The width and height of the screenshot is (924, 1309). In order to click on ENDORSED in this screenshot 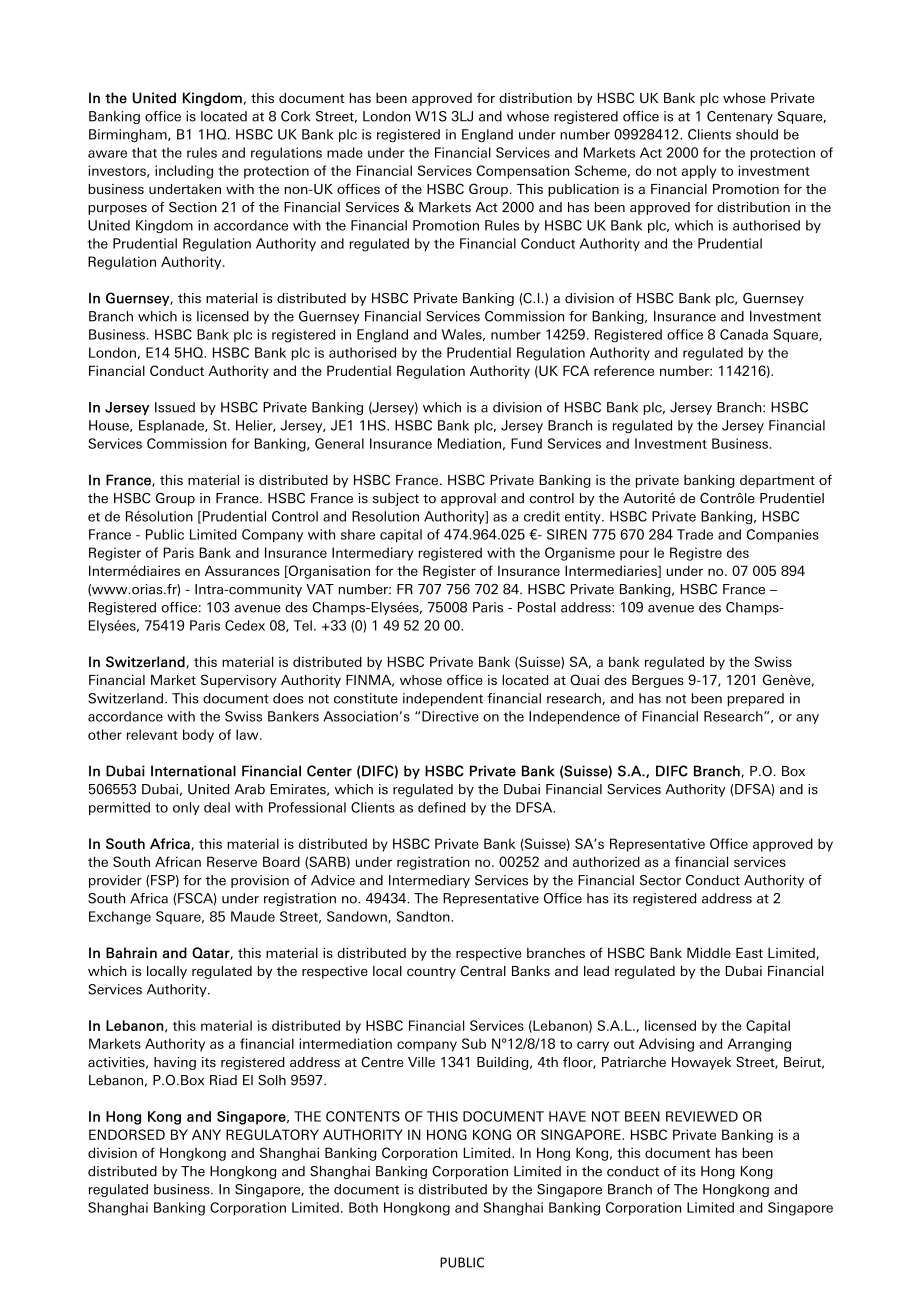, I will do `click(127, 1134)`.
